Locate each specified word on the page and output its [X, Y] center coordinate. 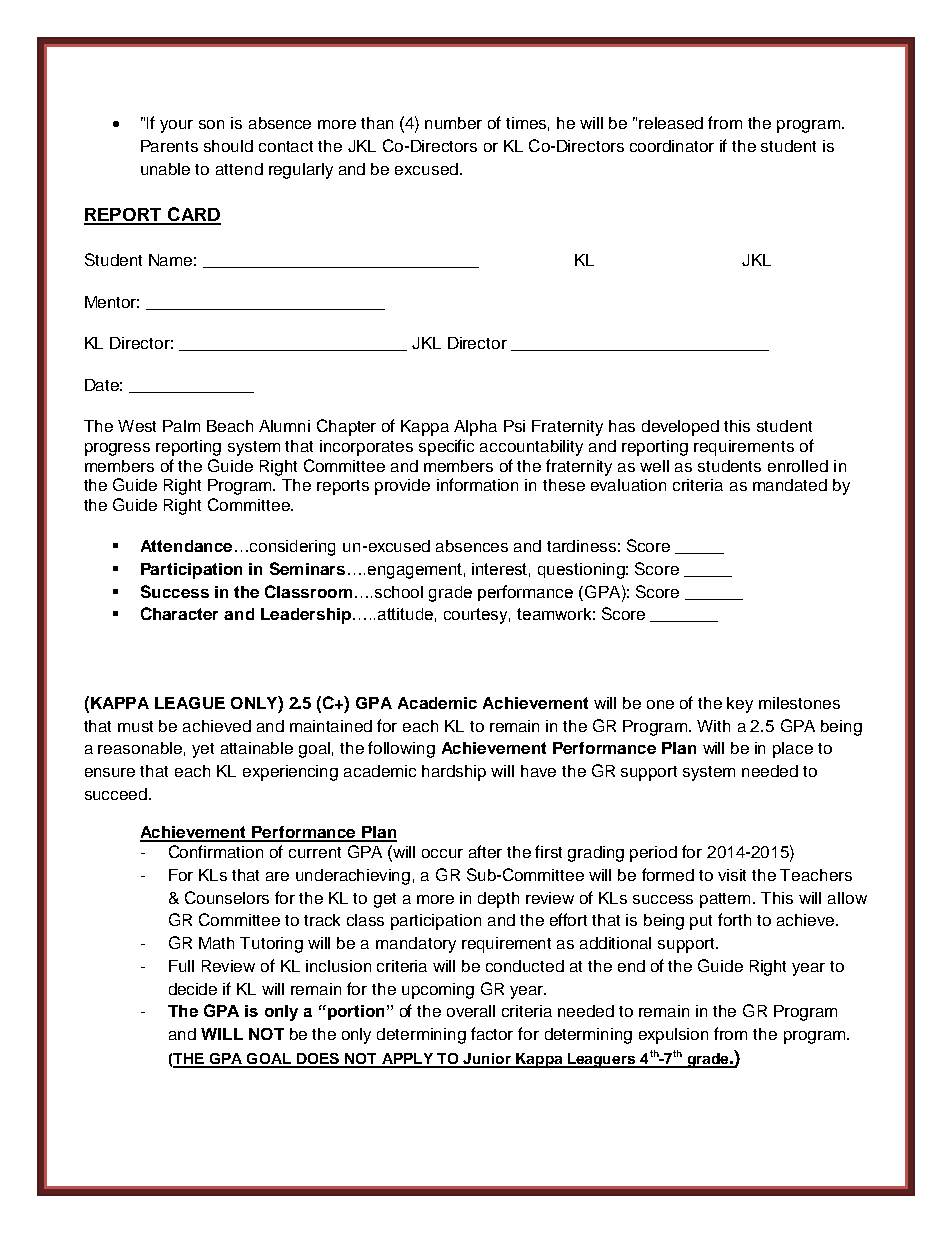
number [453, 123]
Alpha [475, 428]
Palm [181, 426]
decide [193, 989]
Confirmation [216, 851]
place [793, 750]
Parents [169, 146]
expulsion [673, 1036]
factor [492, 1033]
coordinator [672, 146]
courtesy [477, 616]
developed [680, 428]
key [740, 705]
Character [179, 613]
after [485, 851]
